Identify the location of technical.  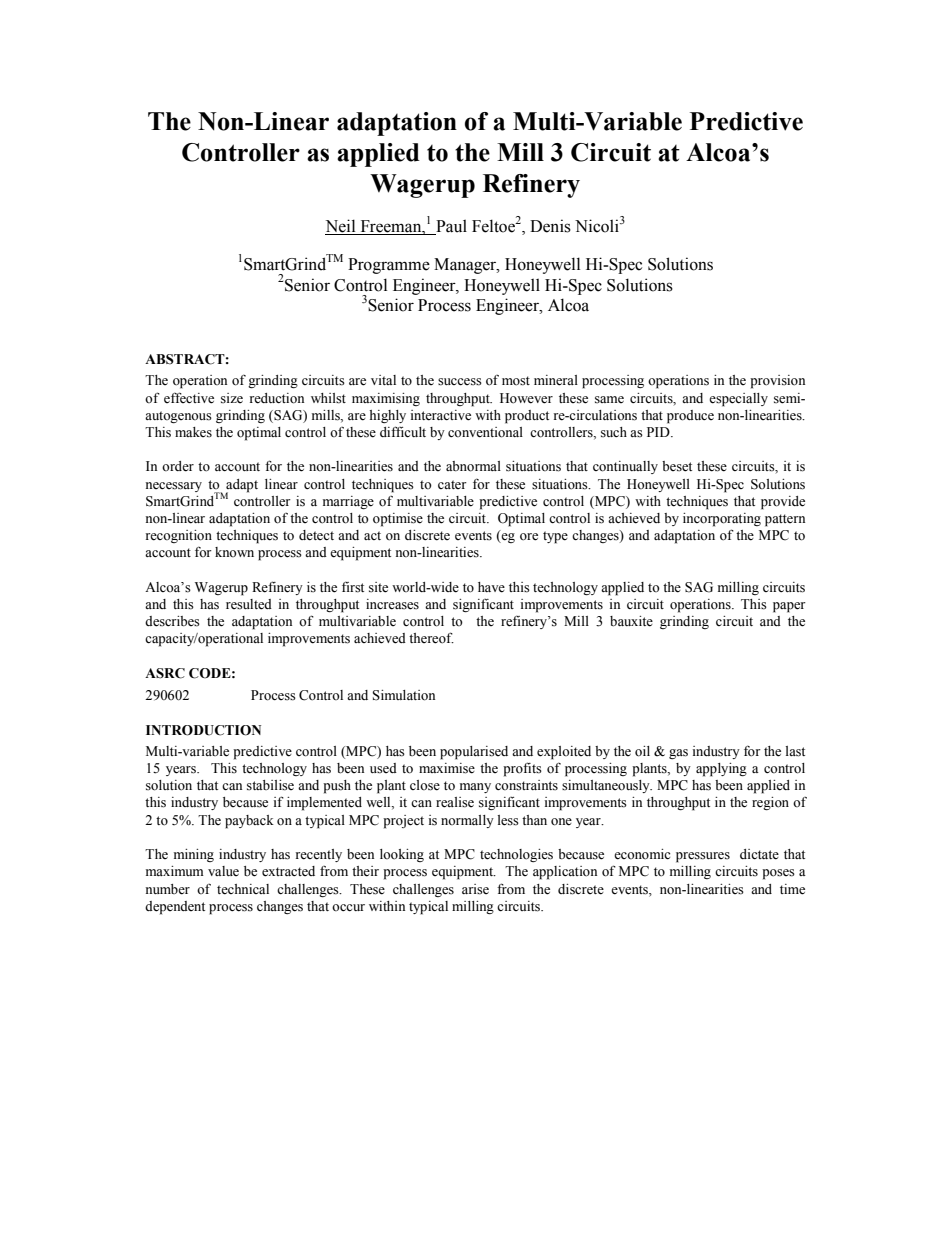
(243, 889).
